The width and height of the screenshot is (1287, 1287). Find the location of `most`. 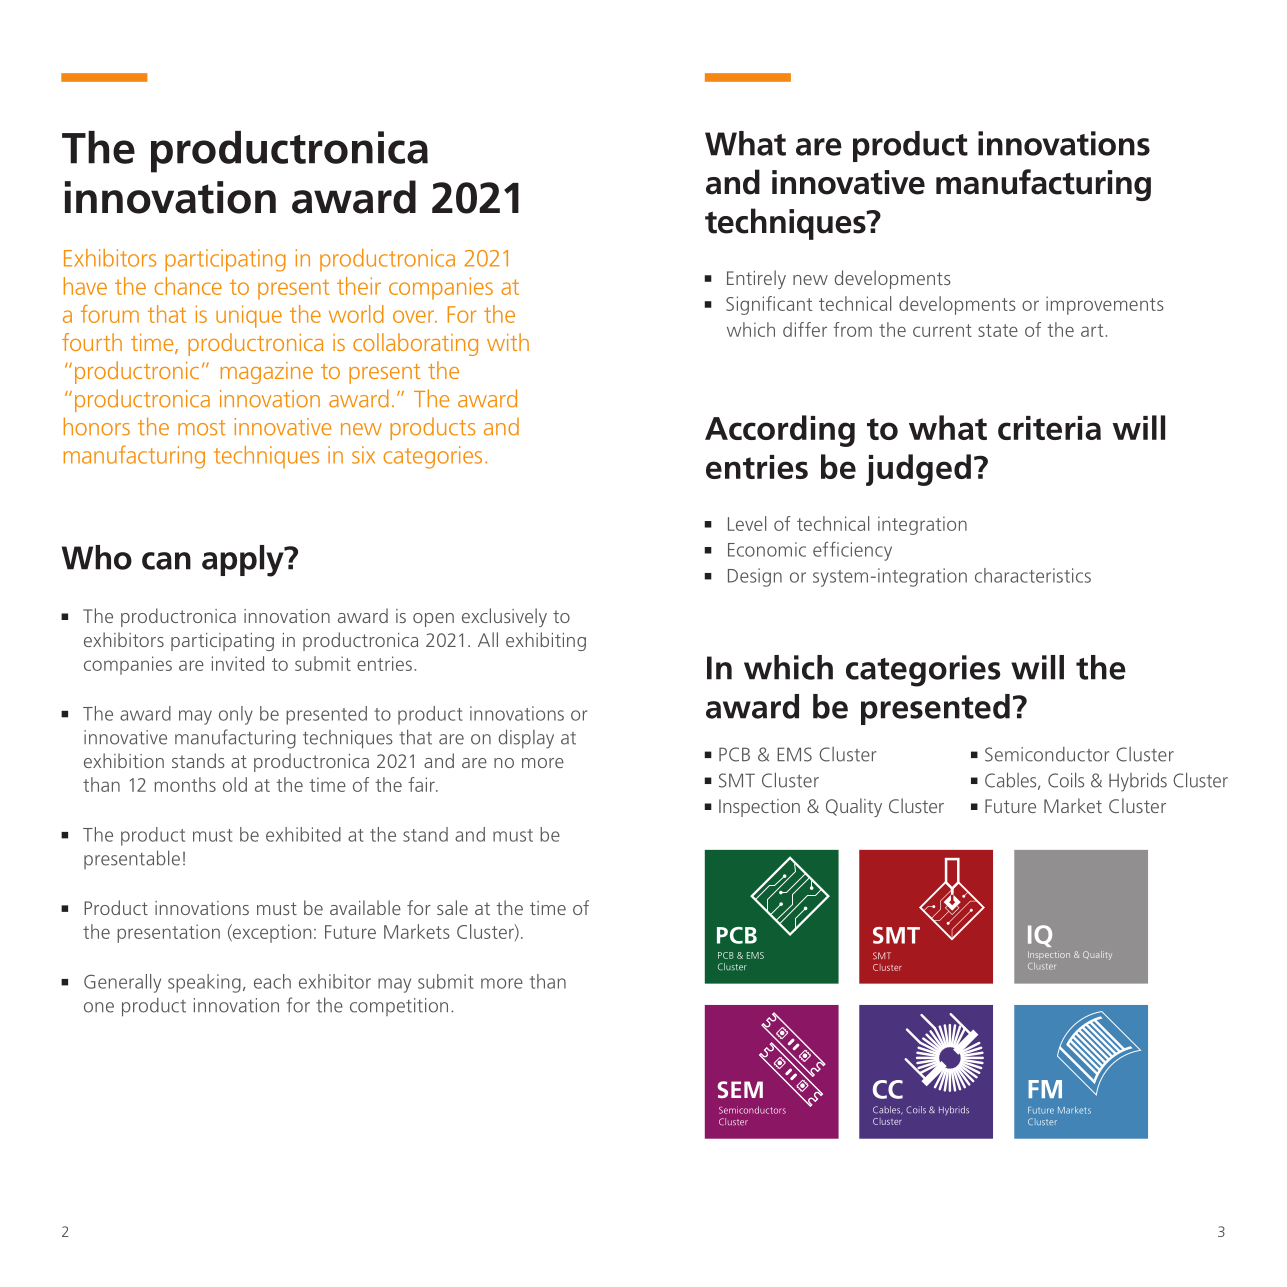

most is located at coordinates (202, 428).
